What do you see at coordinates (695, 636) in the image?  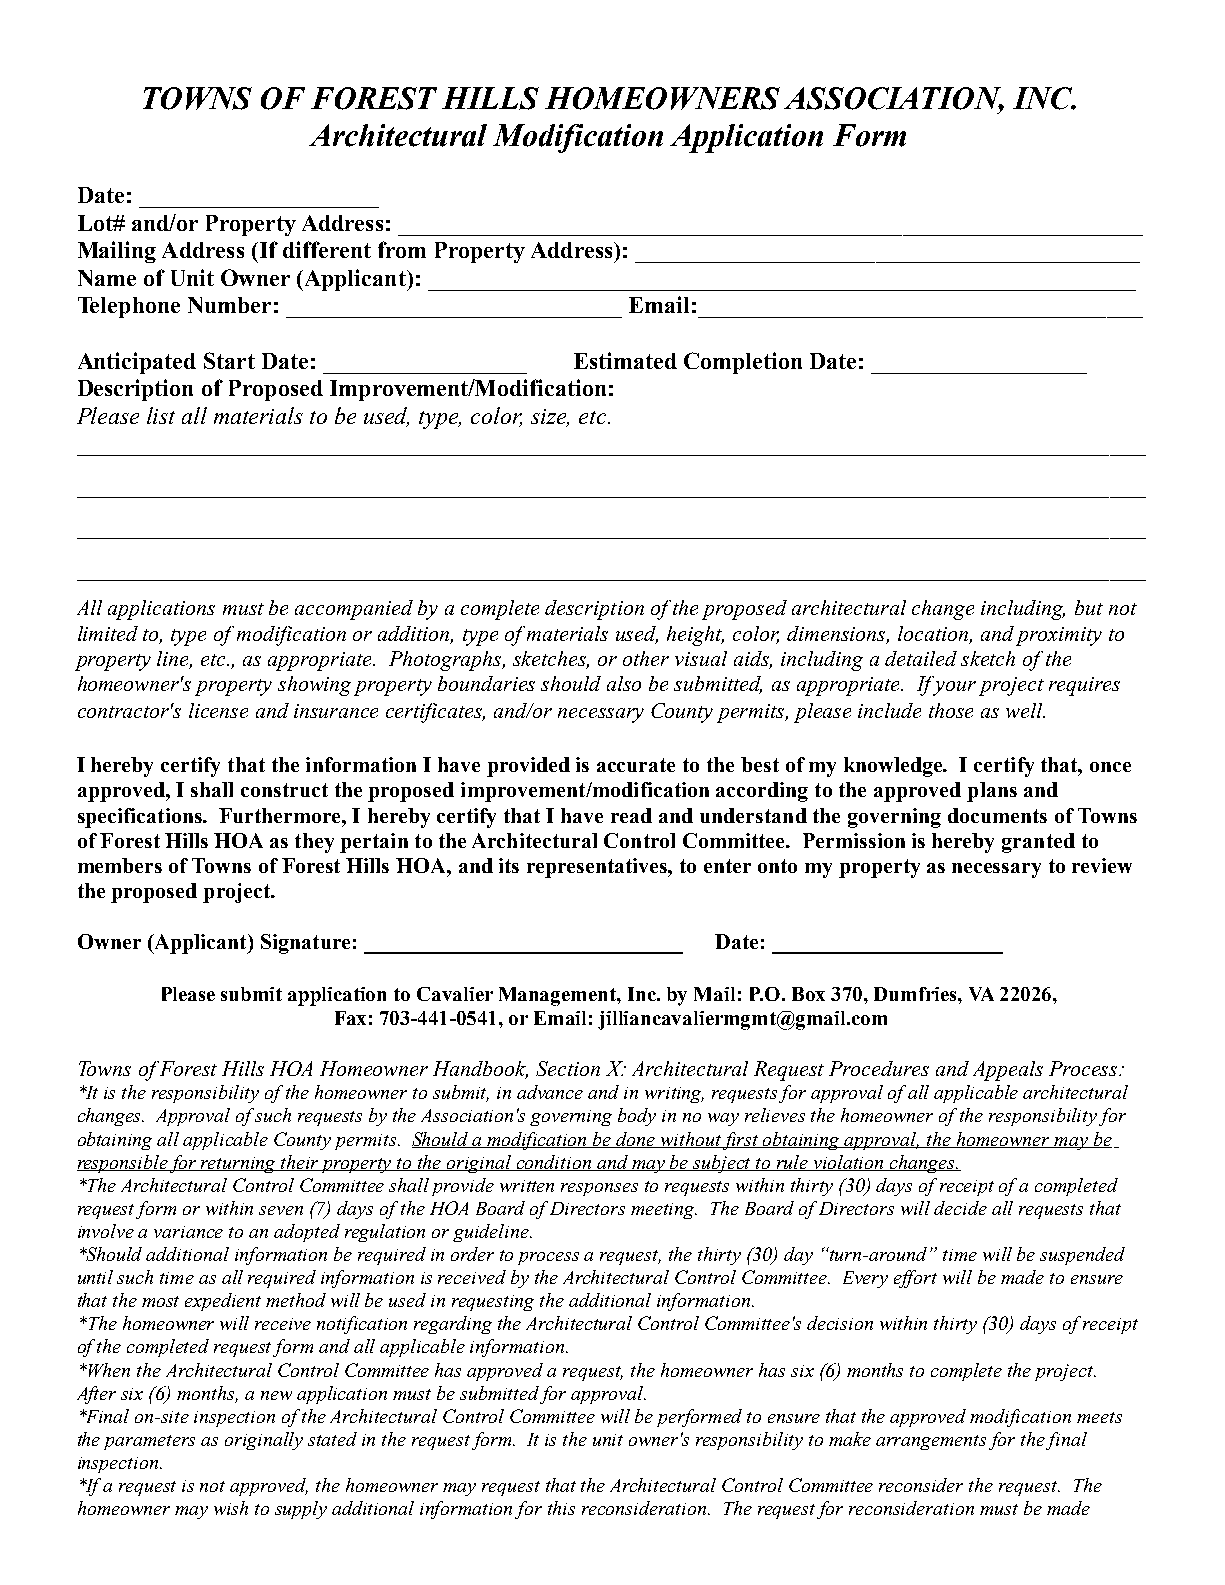 I see `height` at bounding box center [695, 636].
